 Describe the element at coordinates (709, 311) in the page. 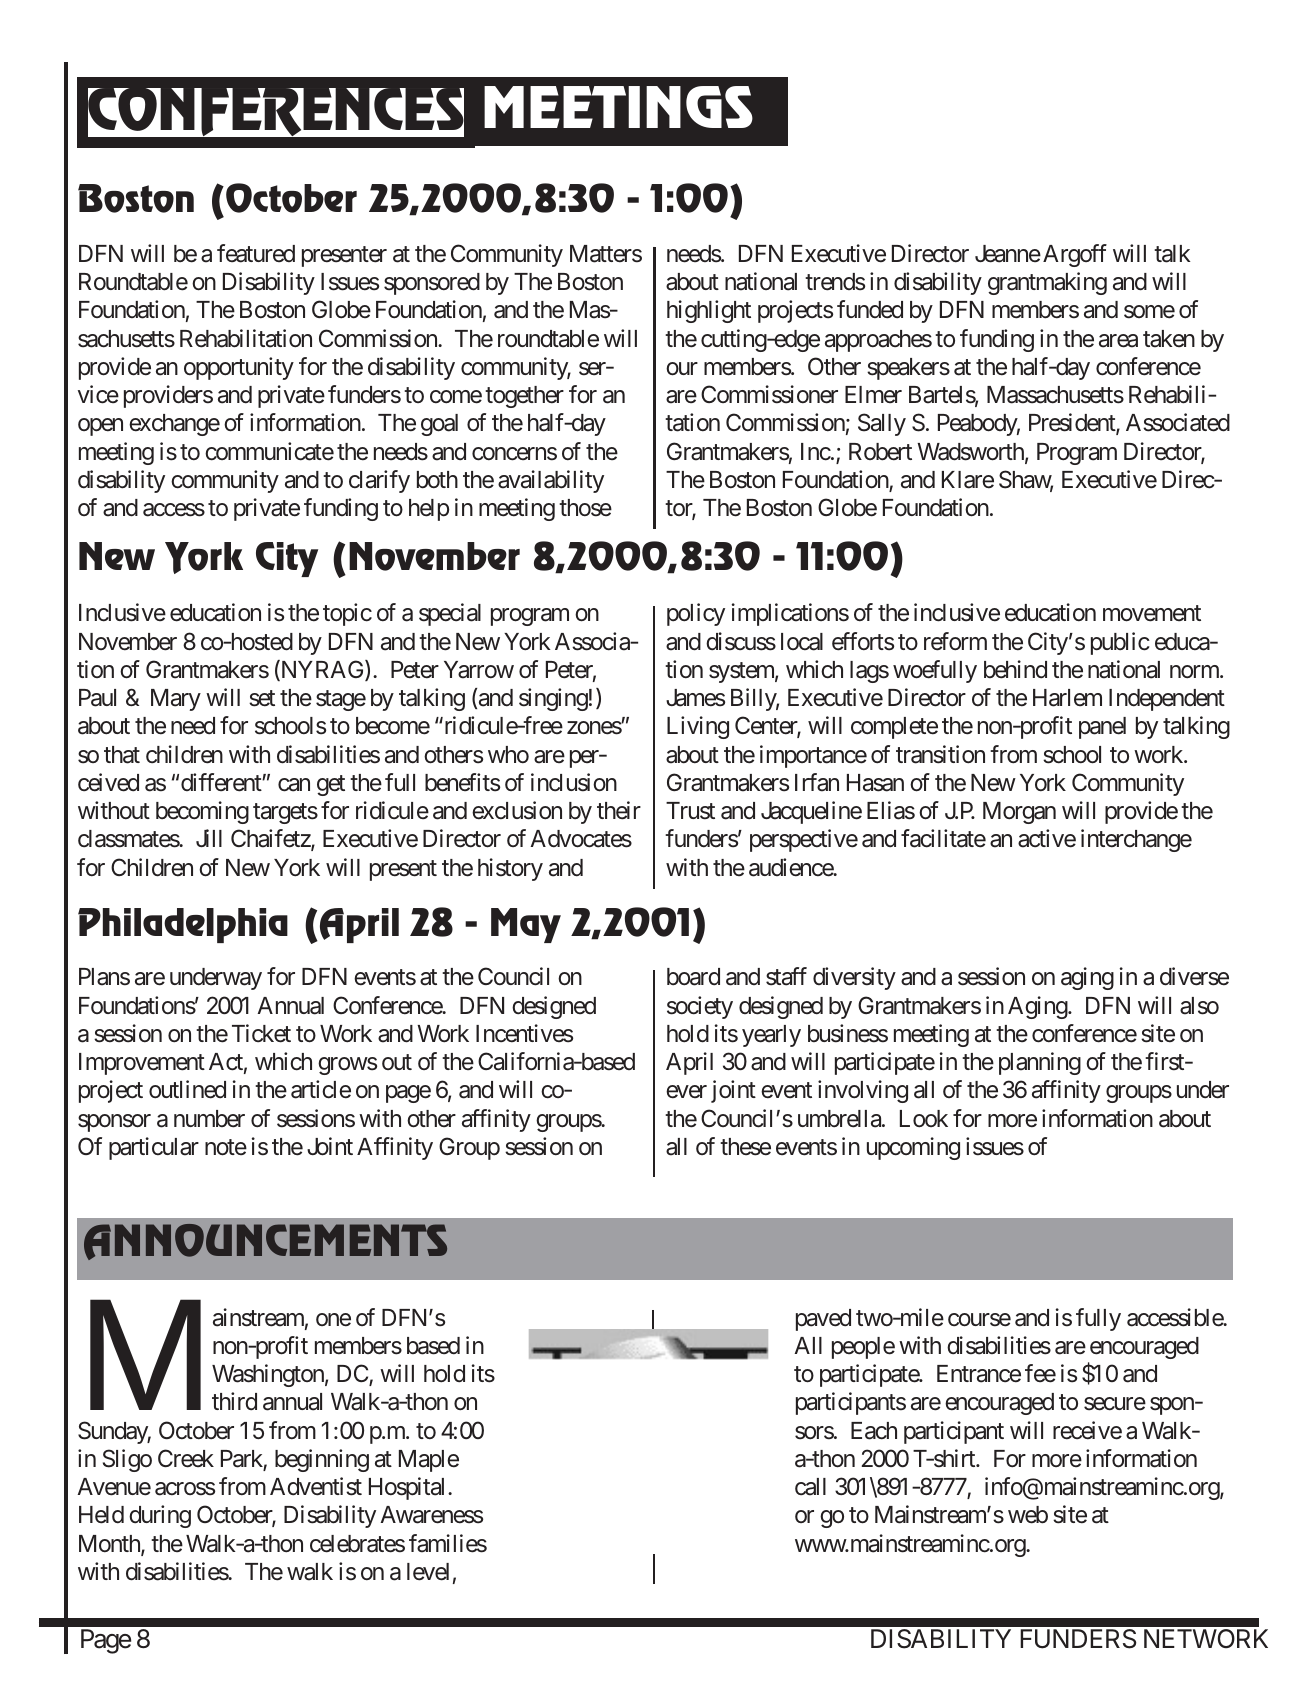

I see `highlight` at that location.
